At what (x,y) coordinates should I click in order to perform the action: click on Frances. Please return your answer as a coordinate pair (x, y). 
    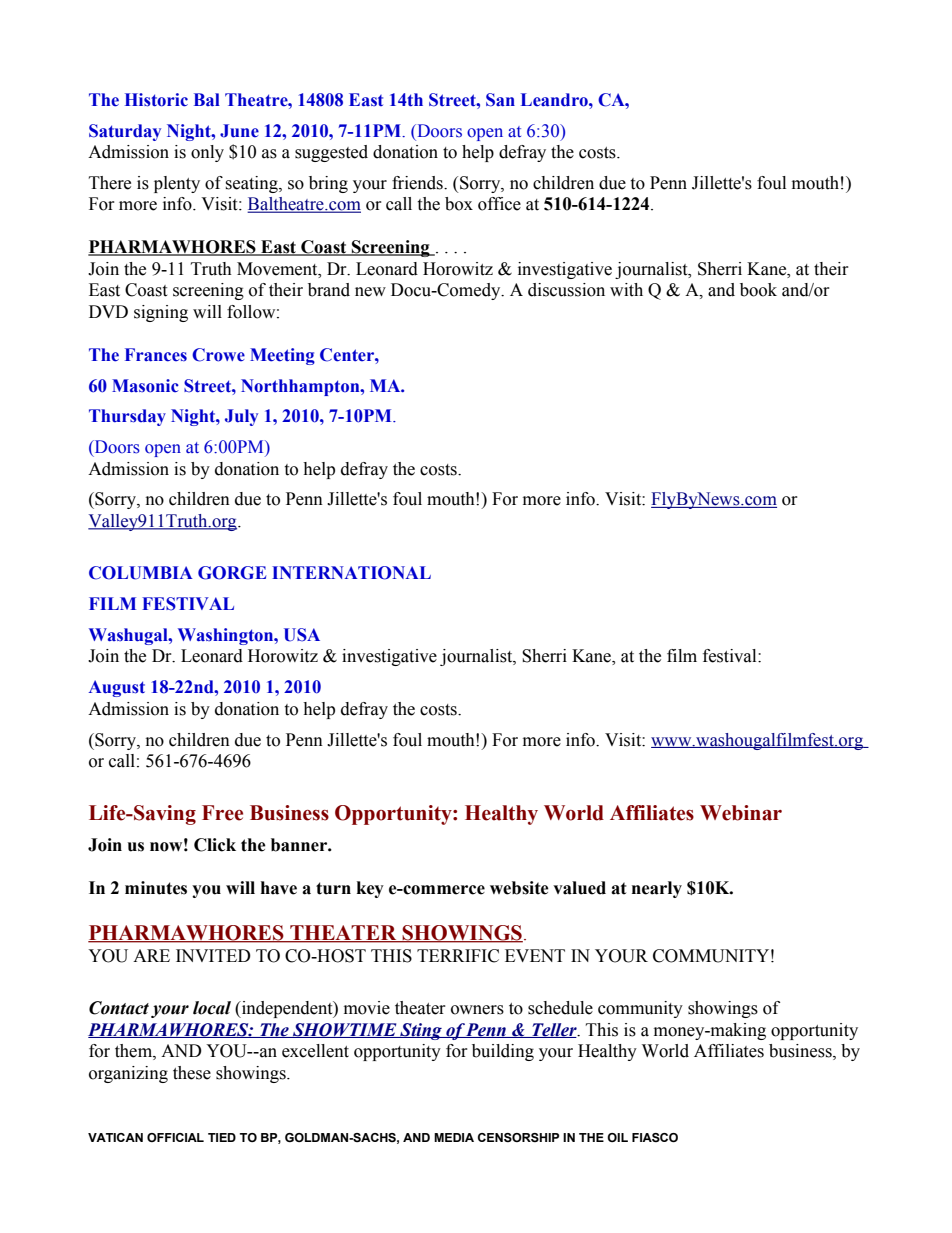
    Looking at the image, I should click on (156, 355).
